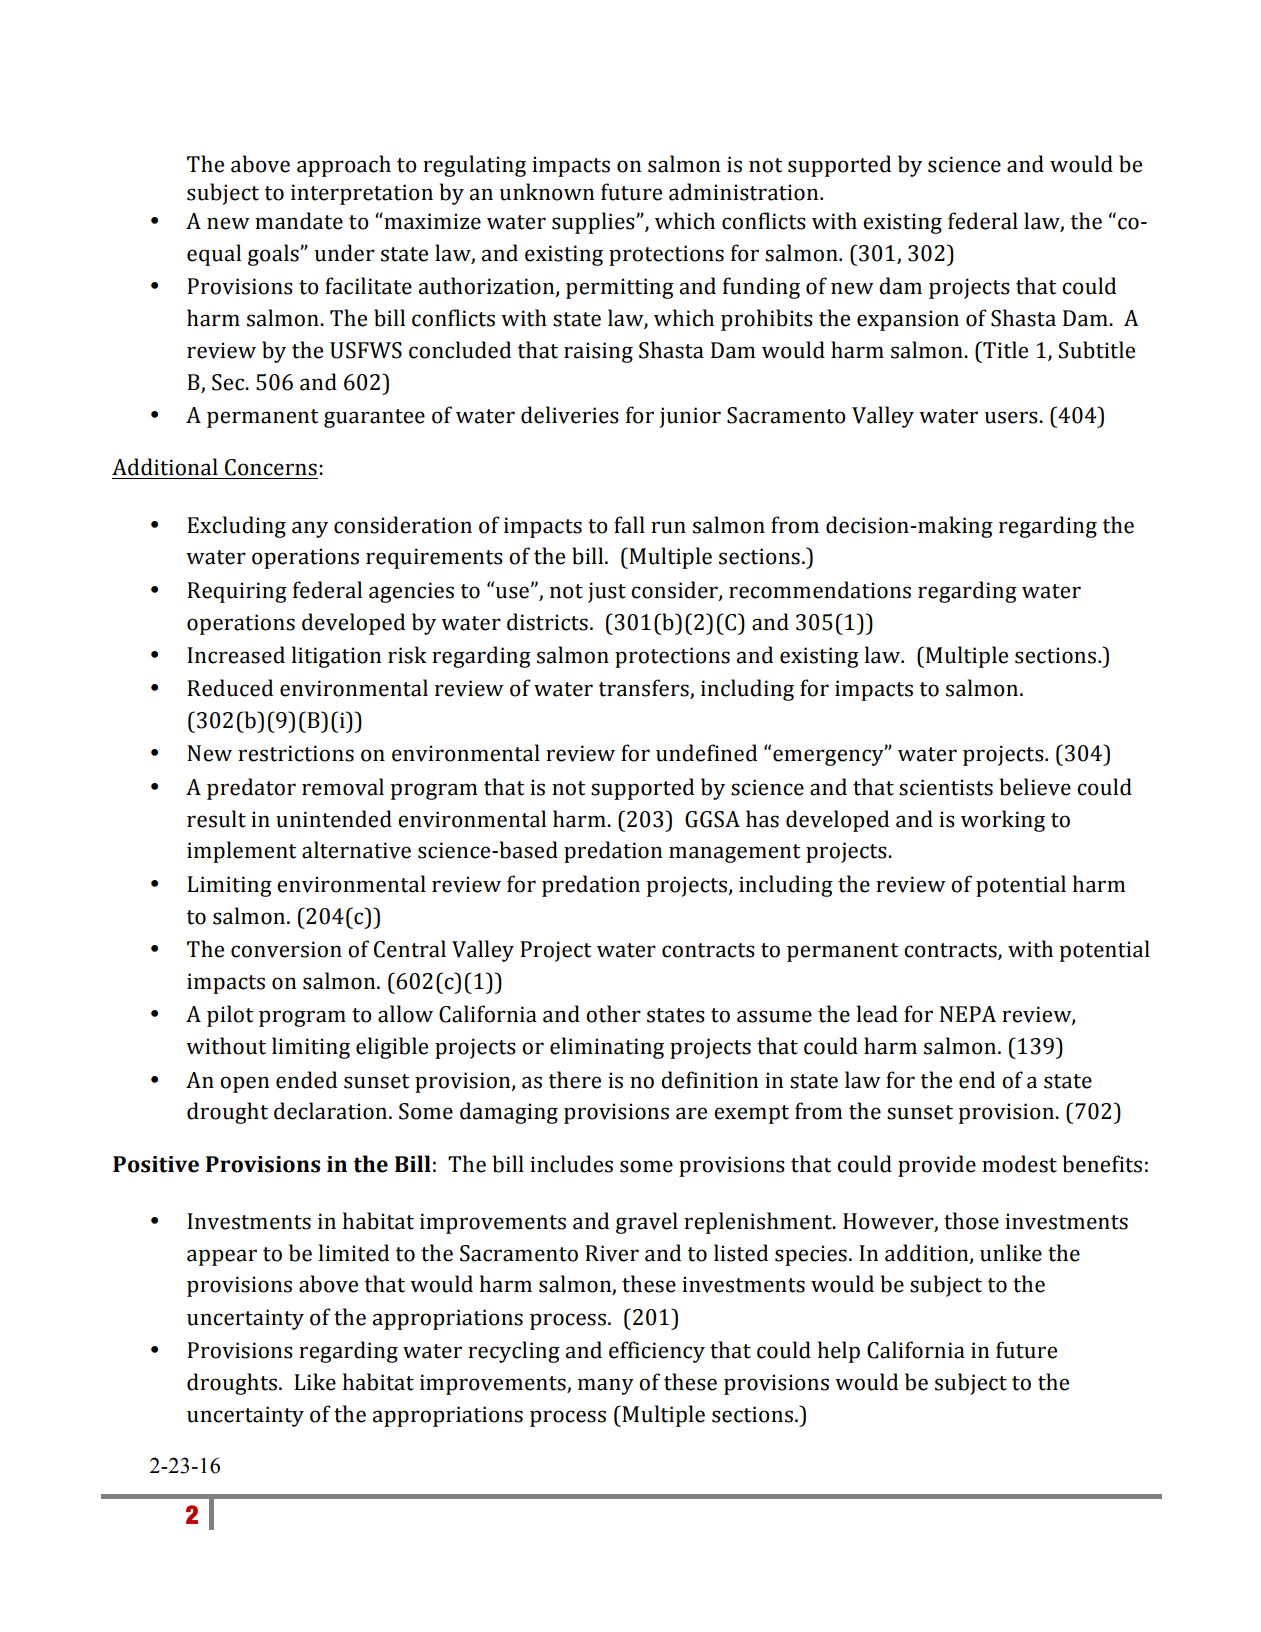 This page has height=1632, width=1261. I want to click on undefined, so click(706, 753).
